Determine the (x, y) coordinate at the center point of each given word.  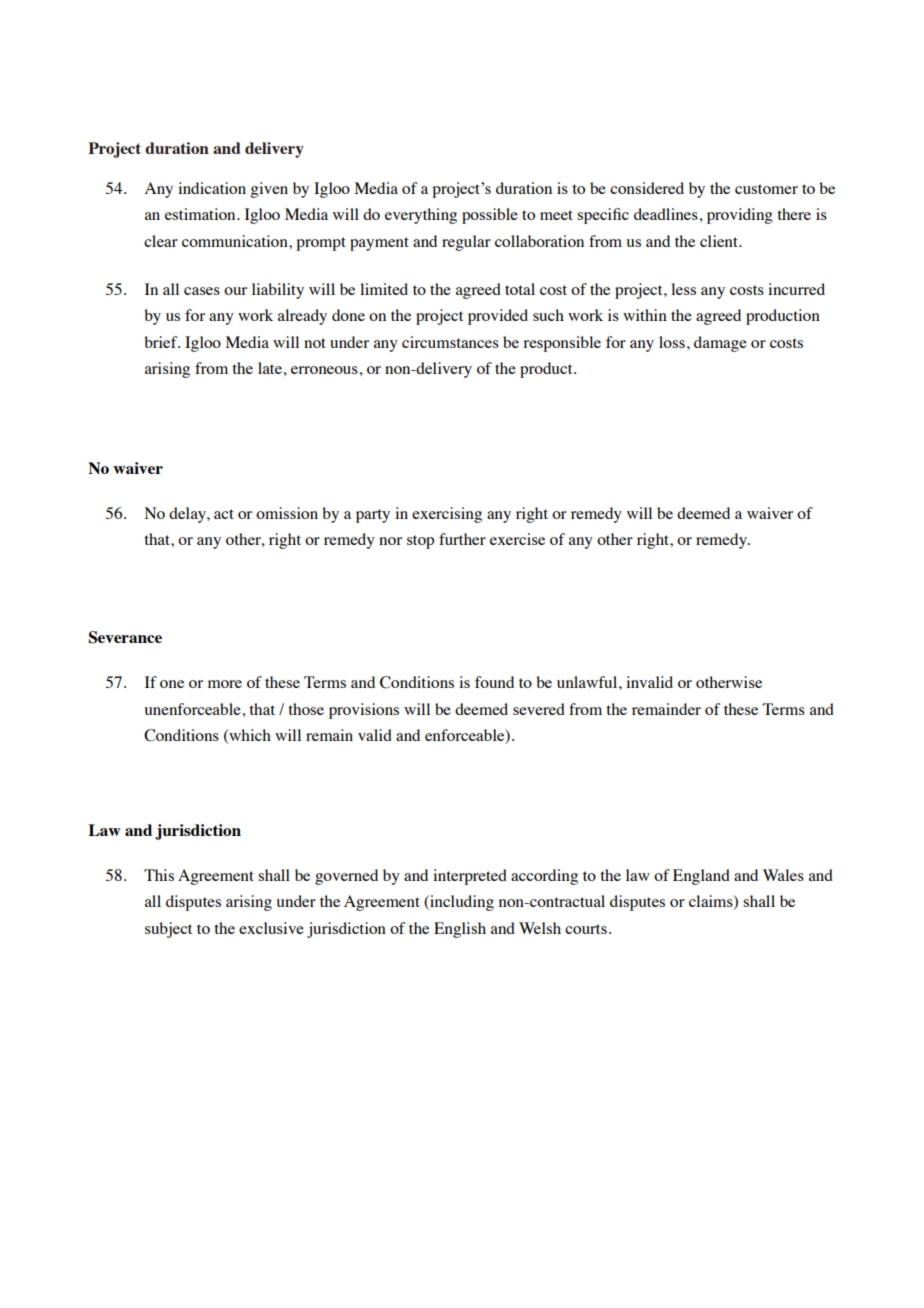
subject (168, 930)
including (461, 903)
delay (188, 515)
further (462, 539)
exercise (517, 539)
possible (490, 216)
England (701, 877)
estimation (201, 214)
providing (740, 216)
